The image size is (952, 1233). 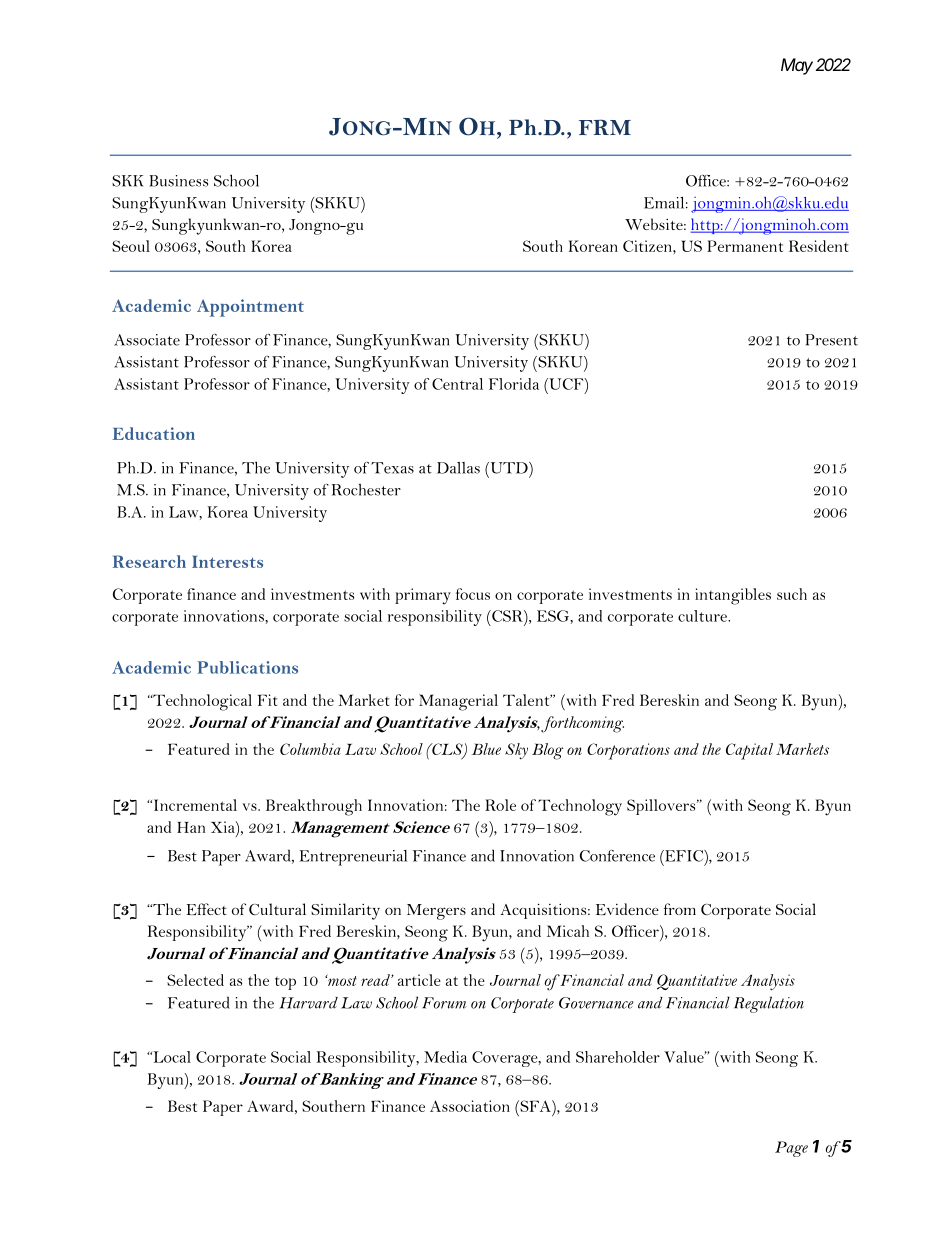 What do you see at coordinates (733, 596) in the document?
I see `intangibles` at bounding box center [733, 596].
